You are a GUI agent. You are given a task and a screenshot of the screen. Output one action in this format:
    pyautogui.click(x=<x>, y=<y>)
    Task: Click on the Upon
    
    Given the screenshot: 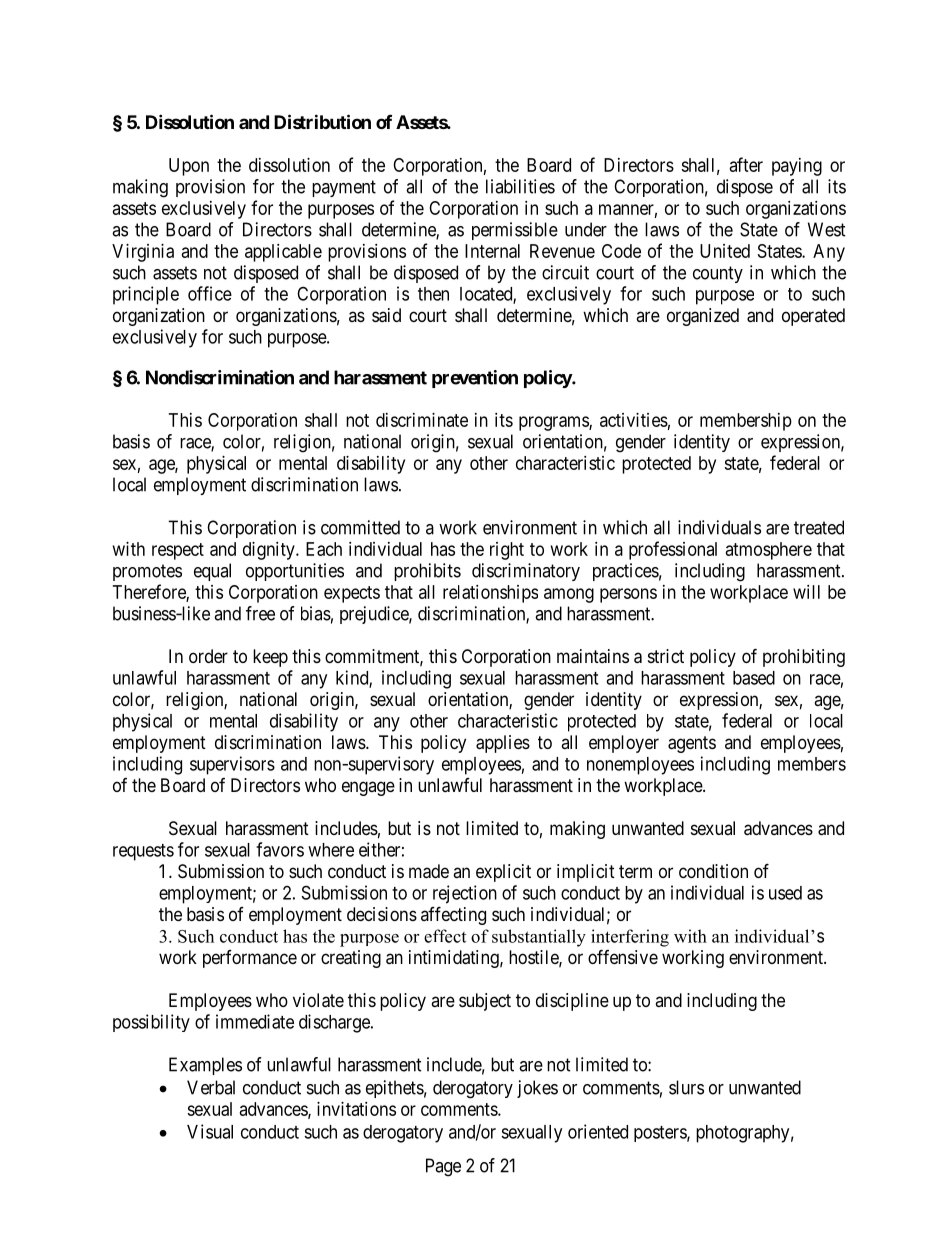 What is the action you would take?
    pyautogui.click(x=189, y=167)
